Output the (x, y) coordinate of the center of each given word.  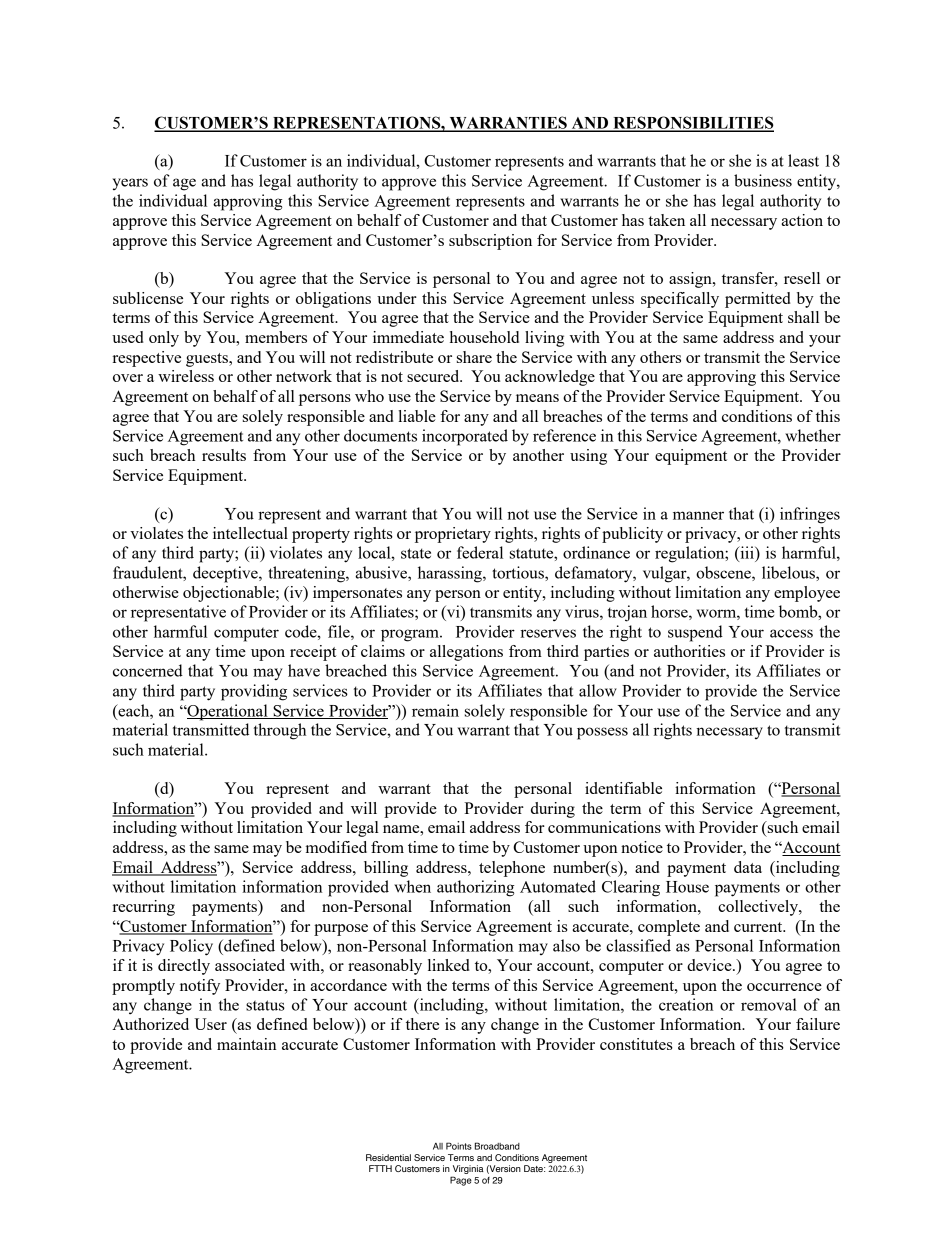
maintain (246, 1044)
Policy (191, 947)
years (130, 184)
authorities (689, 651)
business (763, 180)
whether (813, 435)
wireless (186, 376)
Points (459, 1146)
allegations (466, 653)
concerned (148, 670)
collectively (759, 908)
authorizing (475, 888)
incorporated (465, 437)
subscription (490, 242)
